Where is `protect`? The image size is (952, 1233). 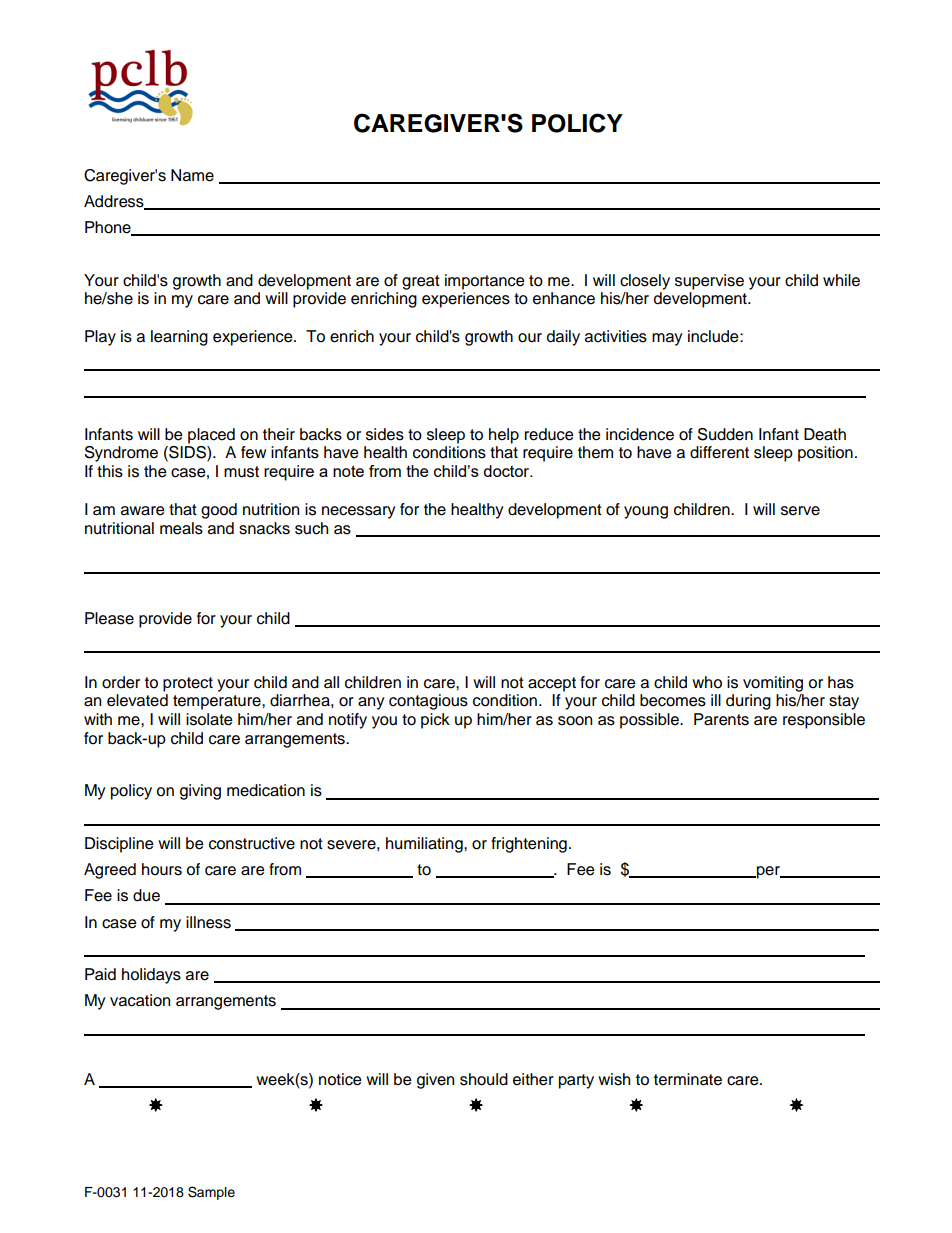
protect is located at coordinates (188, 684).
